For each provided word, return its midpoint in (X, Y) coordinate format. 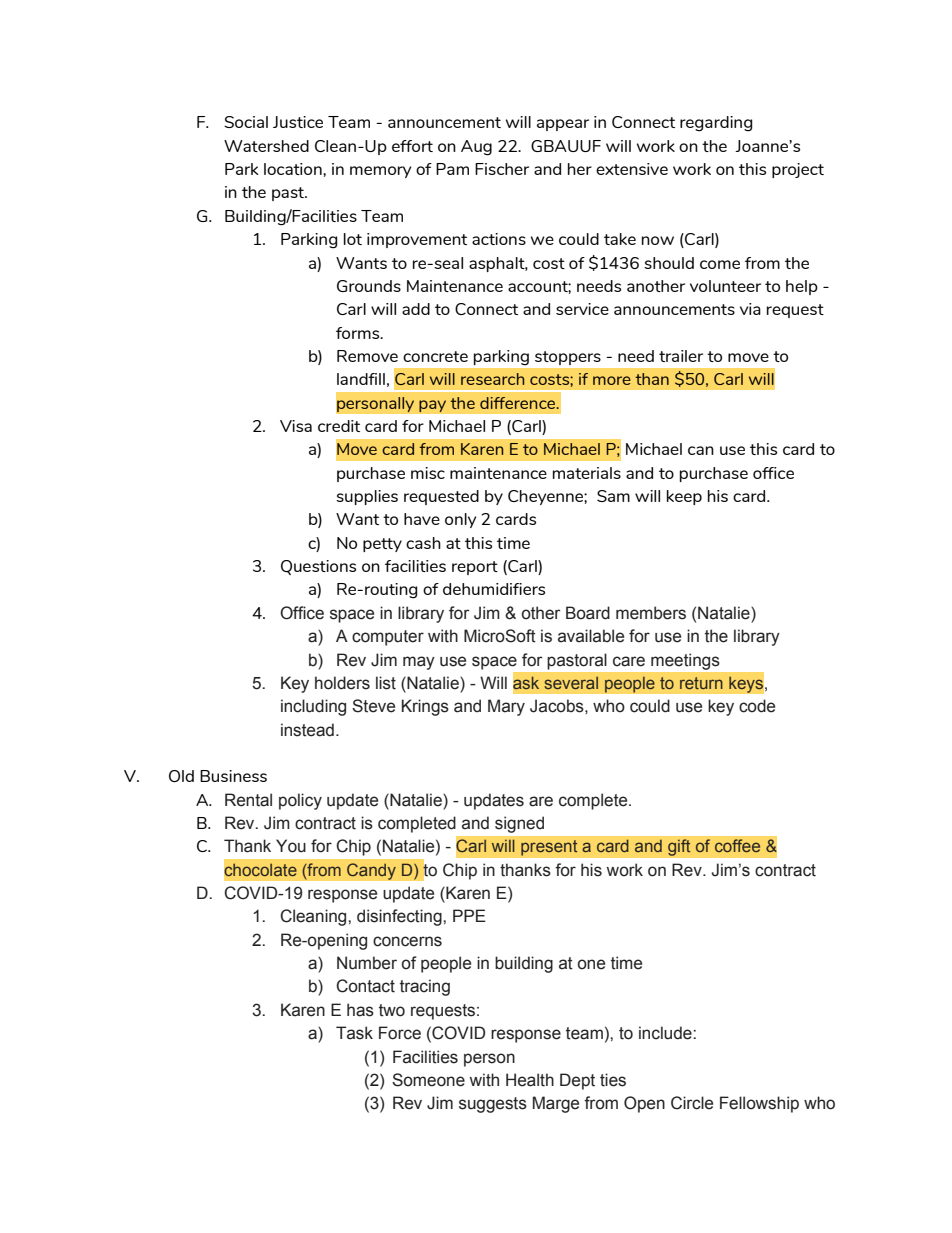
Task (354, 1033)
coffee (737, 845)
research (492, 379)
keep (684, 497)
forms (359, 333)
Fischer (502, 169)
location (294, 169)
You (291, 846)
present (549, 848)
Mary (506, 707)
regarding (716, 124)
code (757, 706)
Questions (318, 567)
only (461, 520)
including (313, 707)
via (750, 309)
